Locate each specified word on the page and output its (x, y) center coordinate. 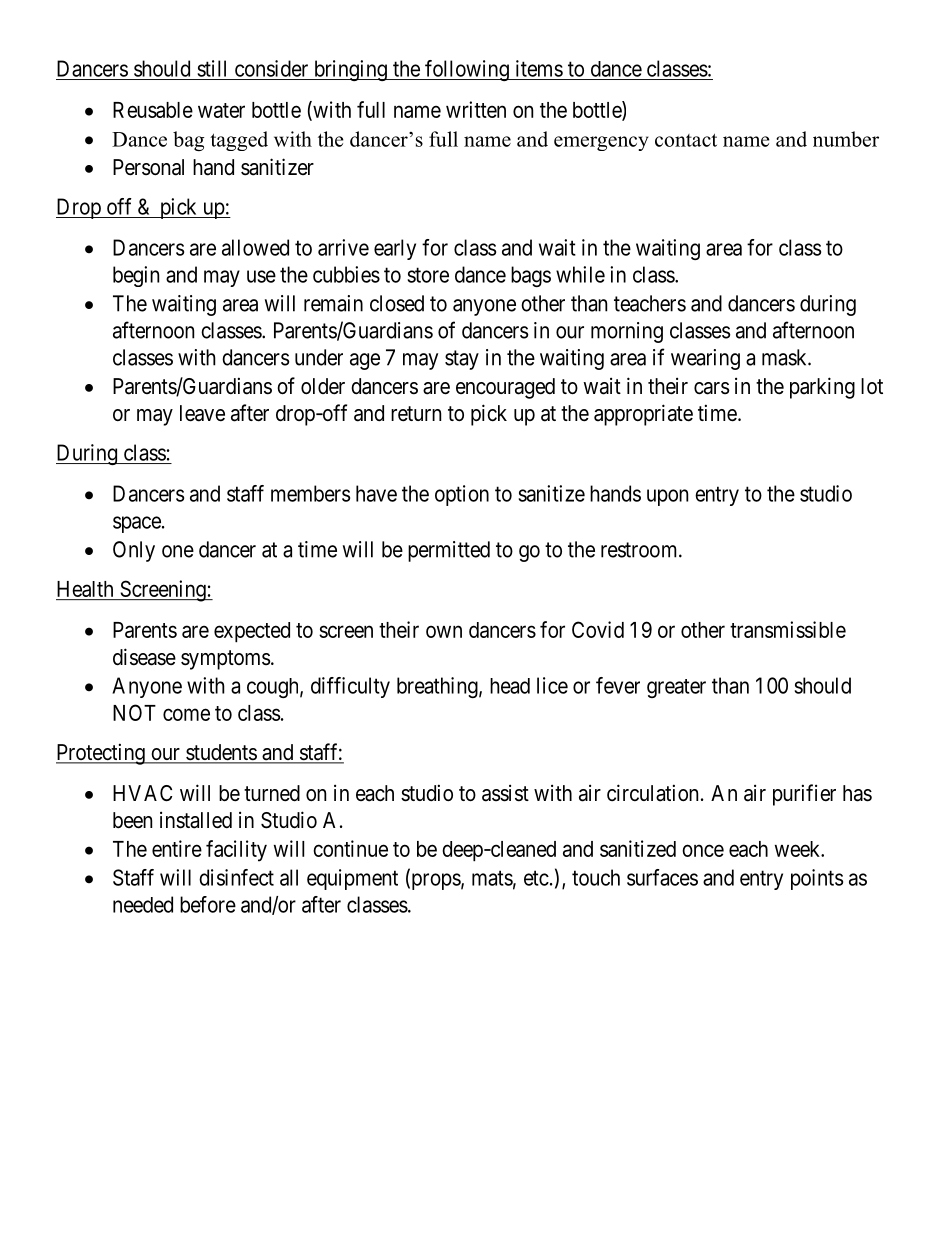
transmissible (788, 629)
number (846, 139)
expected (252, 632)
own (444, 631)
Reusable (153, 110)
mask (785, 357)
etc (536, 878)
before (208, 904)
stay (462, 360)
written (476, 109)
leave (202, 413)
